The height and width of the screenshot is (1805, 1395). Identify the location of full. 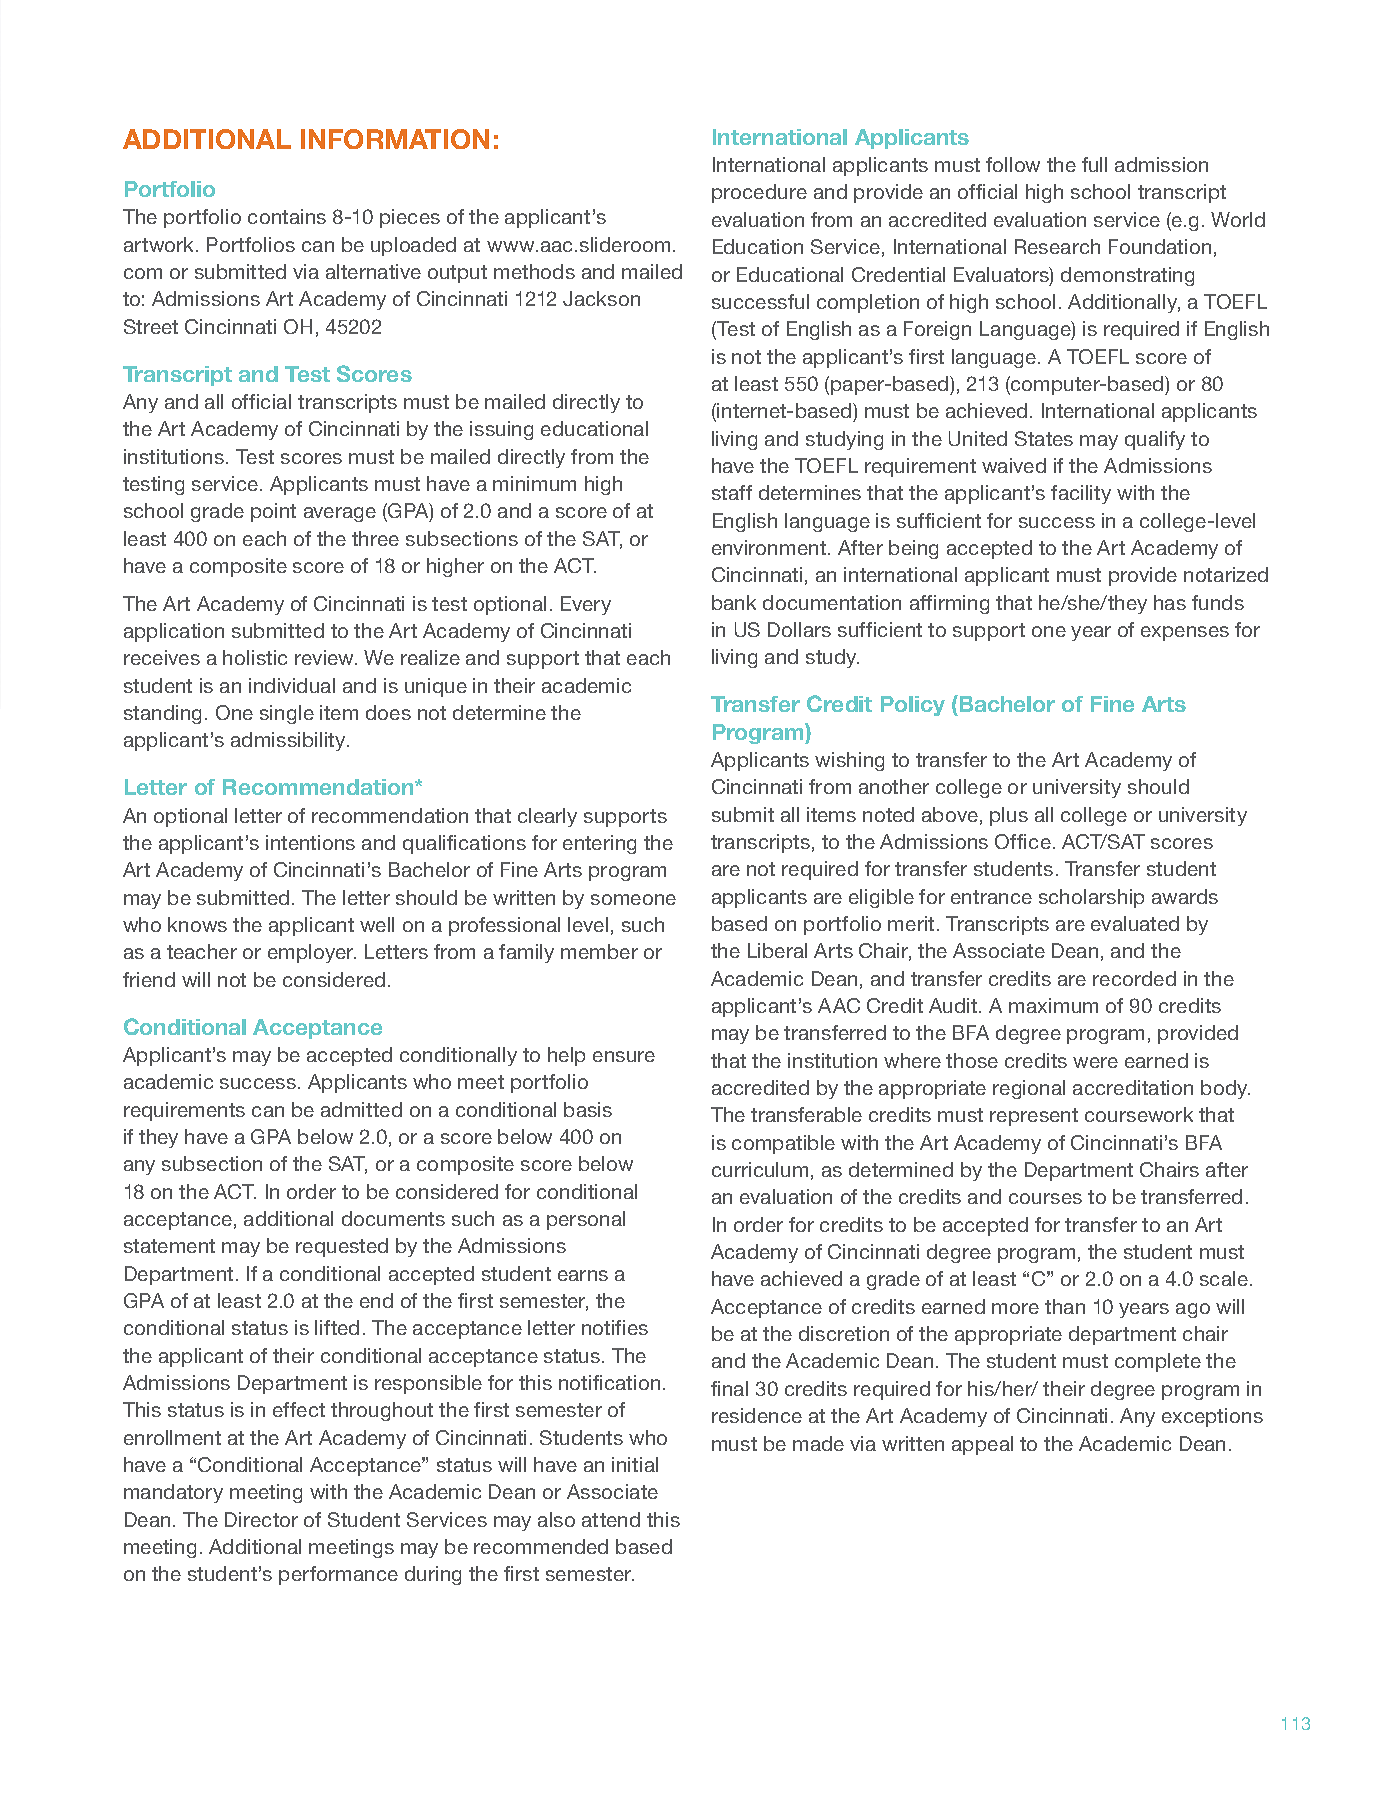
(1094, 164).
